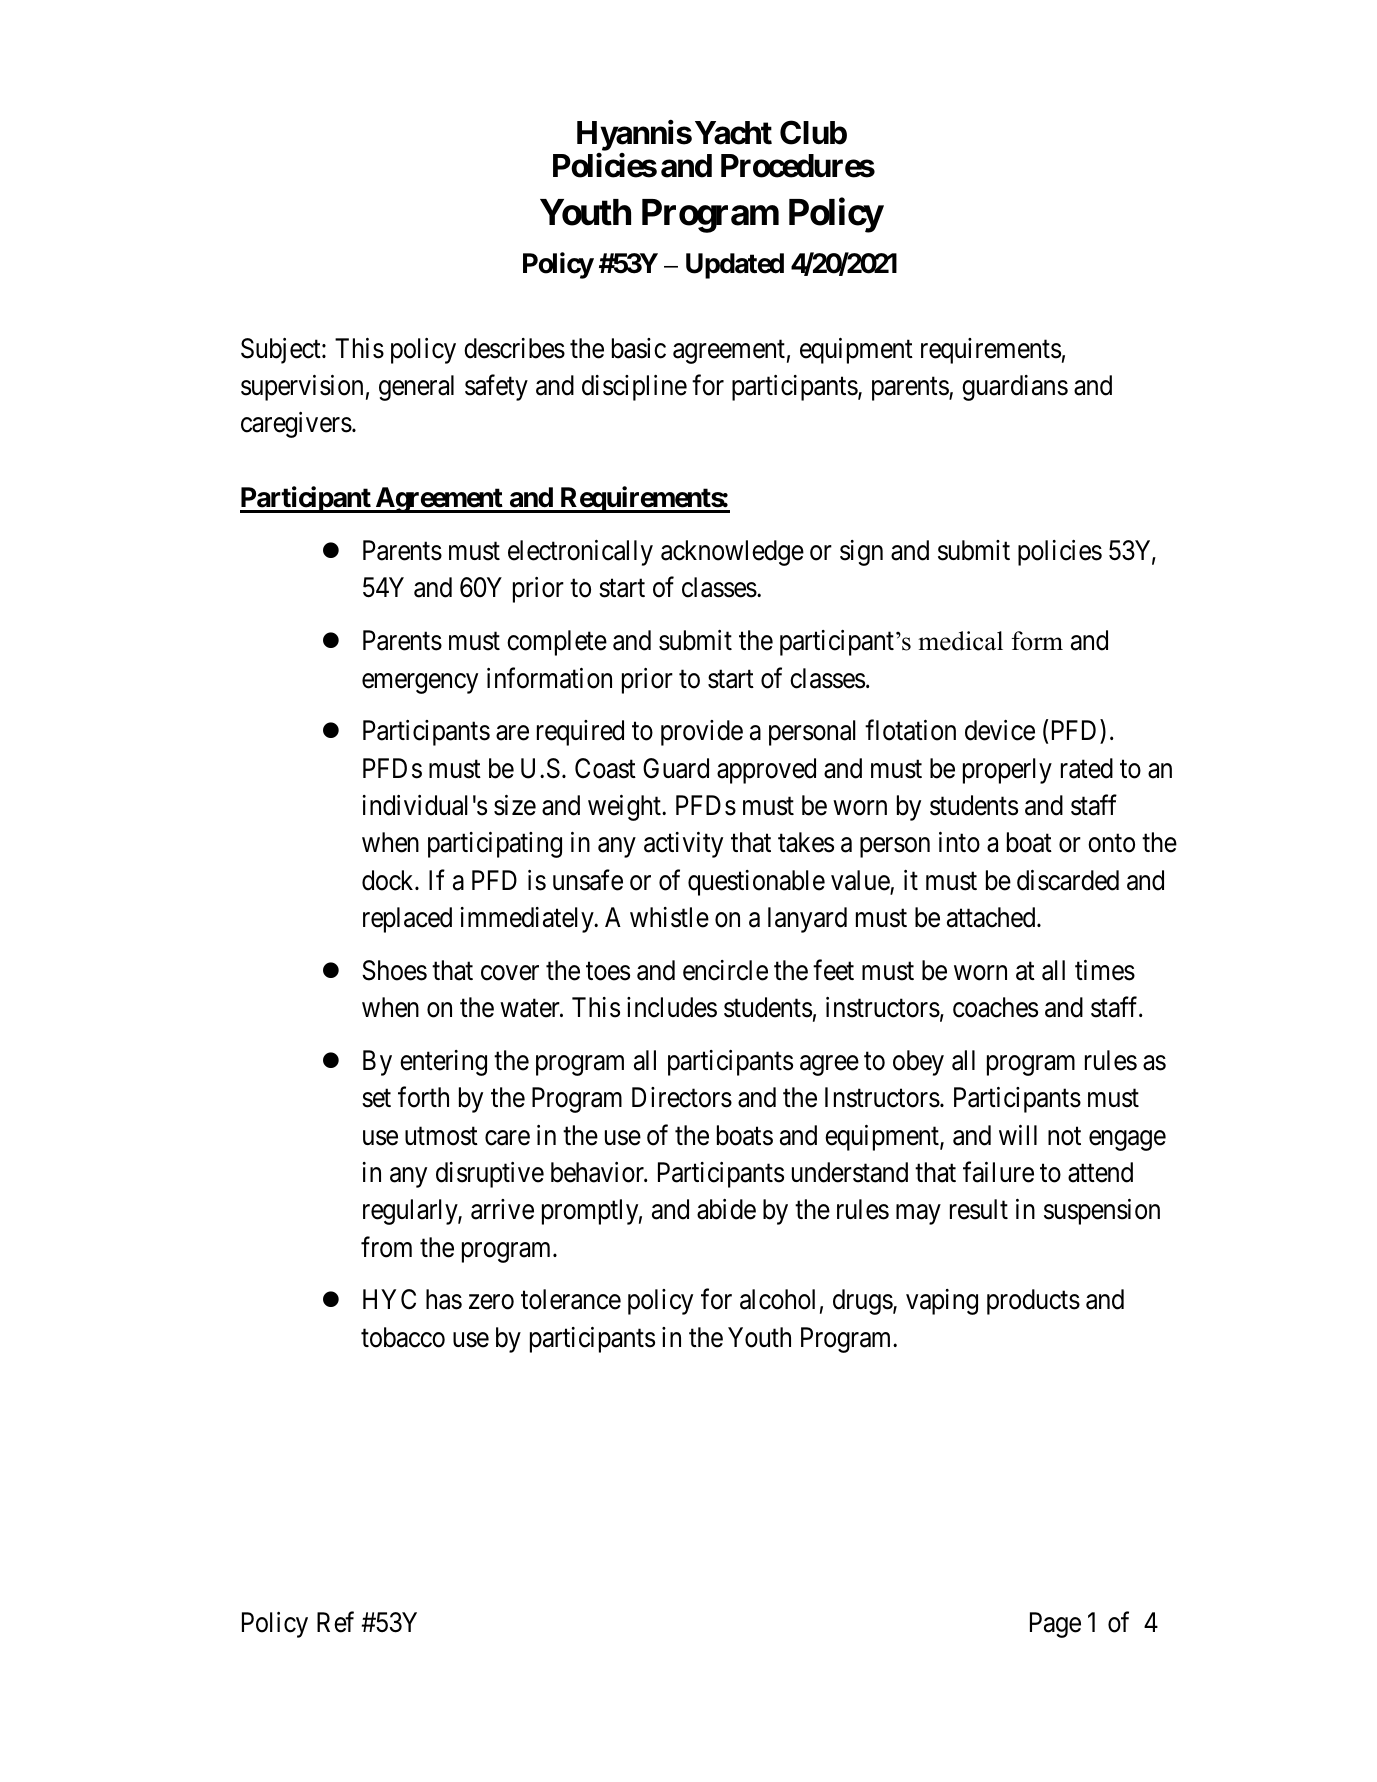 This screenshot has width=1377, height=1782. Describe the element at coordinates (335, 1622) in the screenshot. I see `Ref` at that location.
